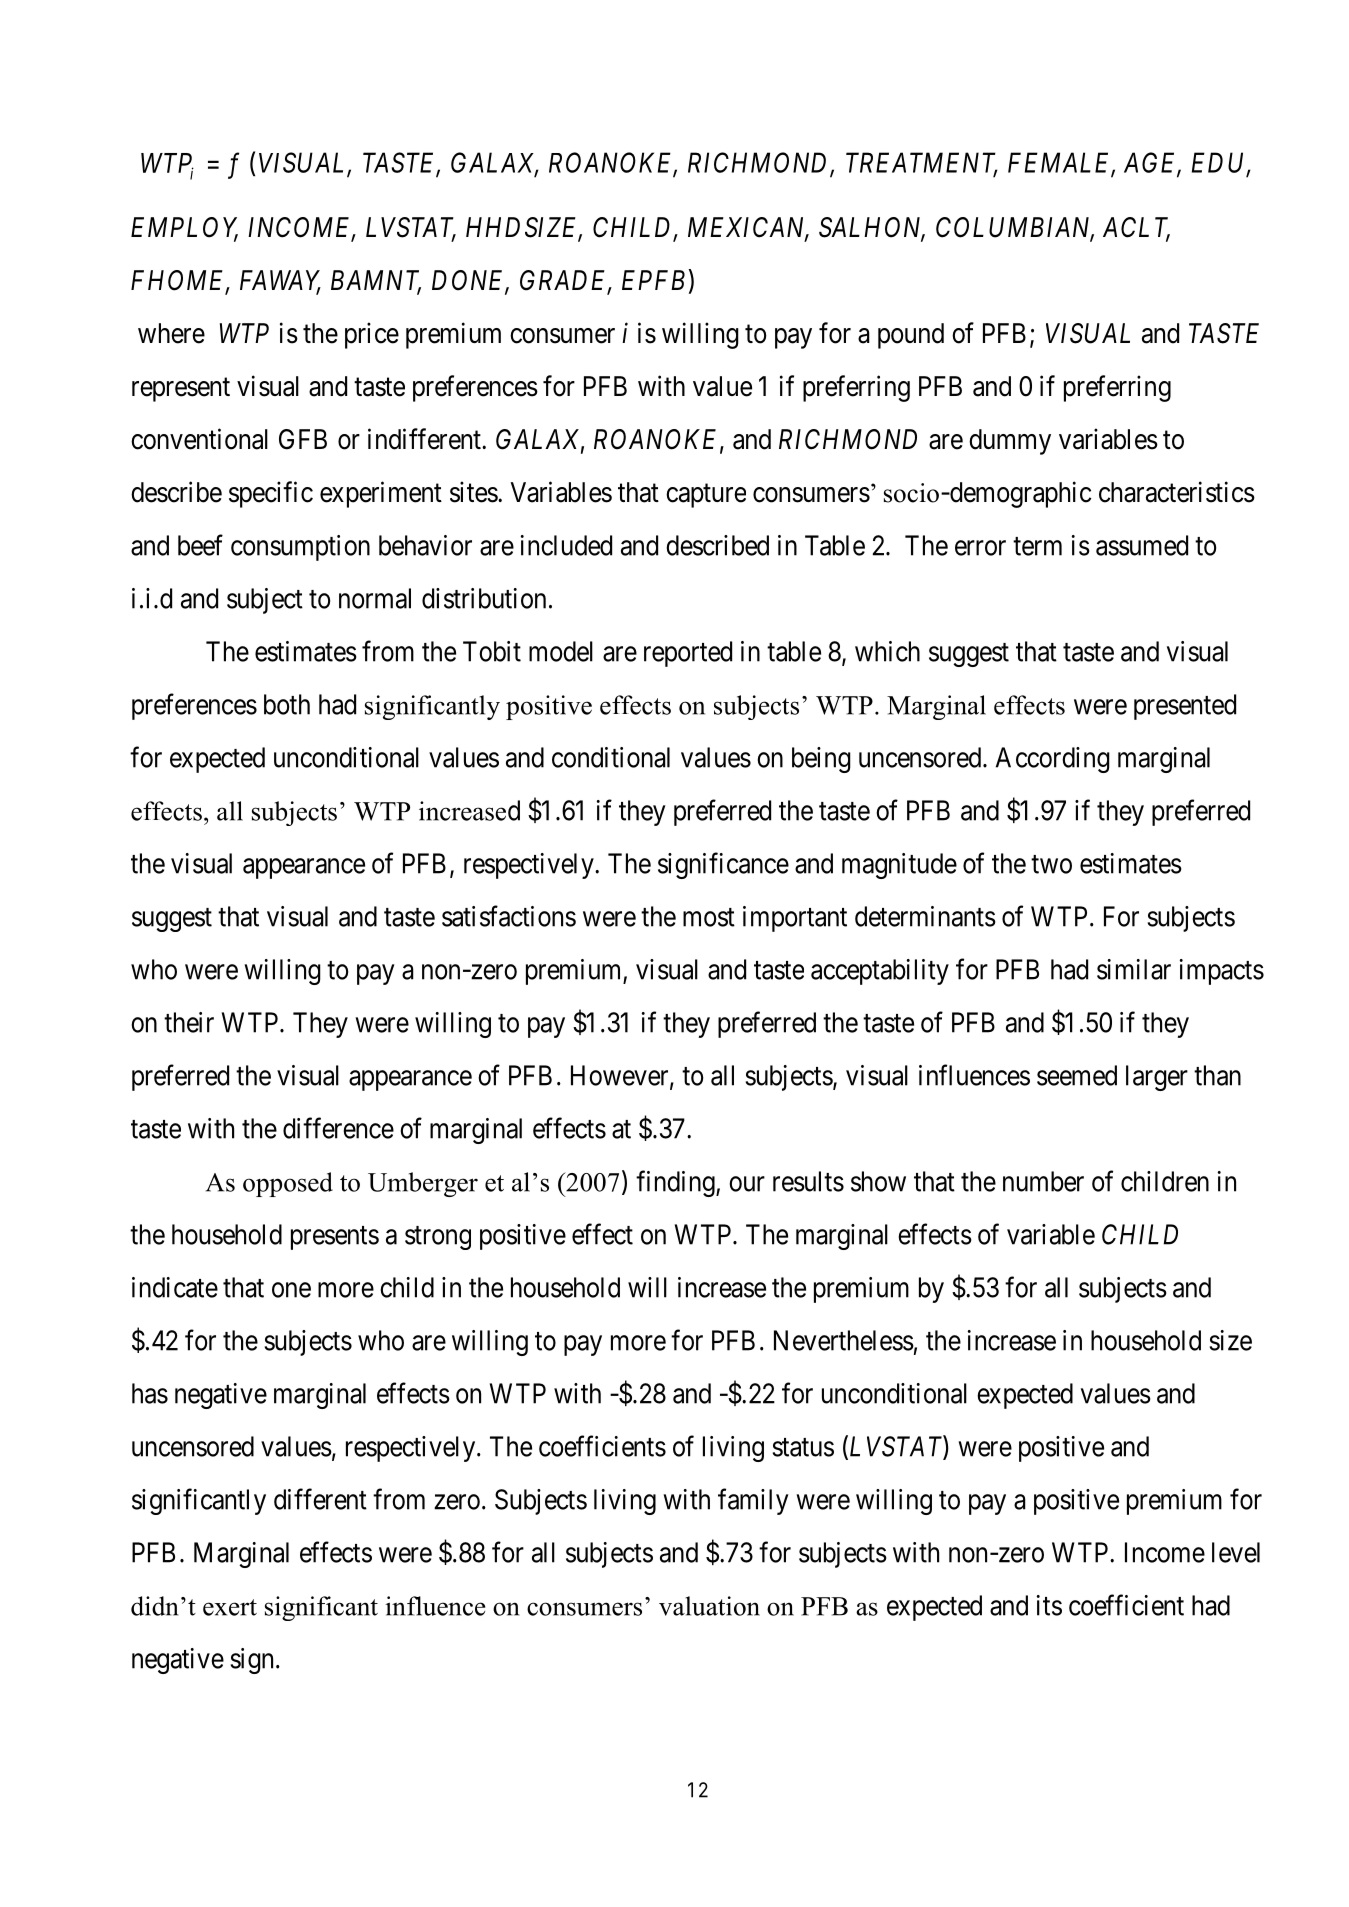 The image size is (1349, 1907). Describe the element at coordinates (709, 917) in the page. I see `most` at that location.
